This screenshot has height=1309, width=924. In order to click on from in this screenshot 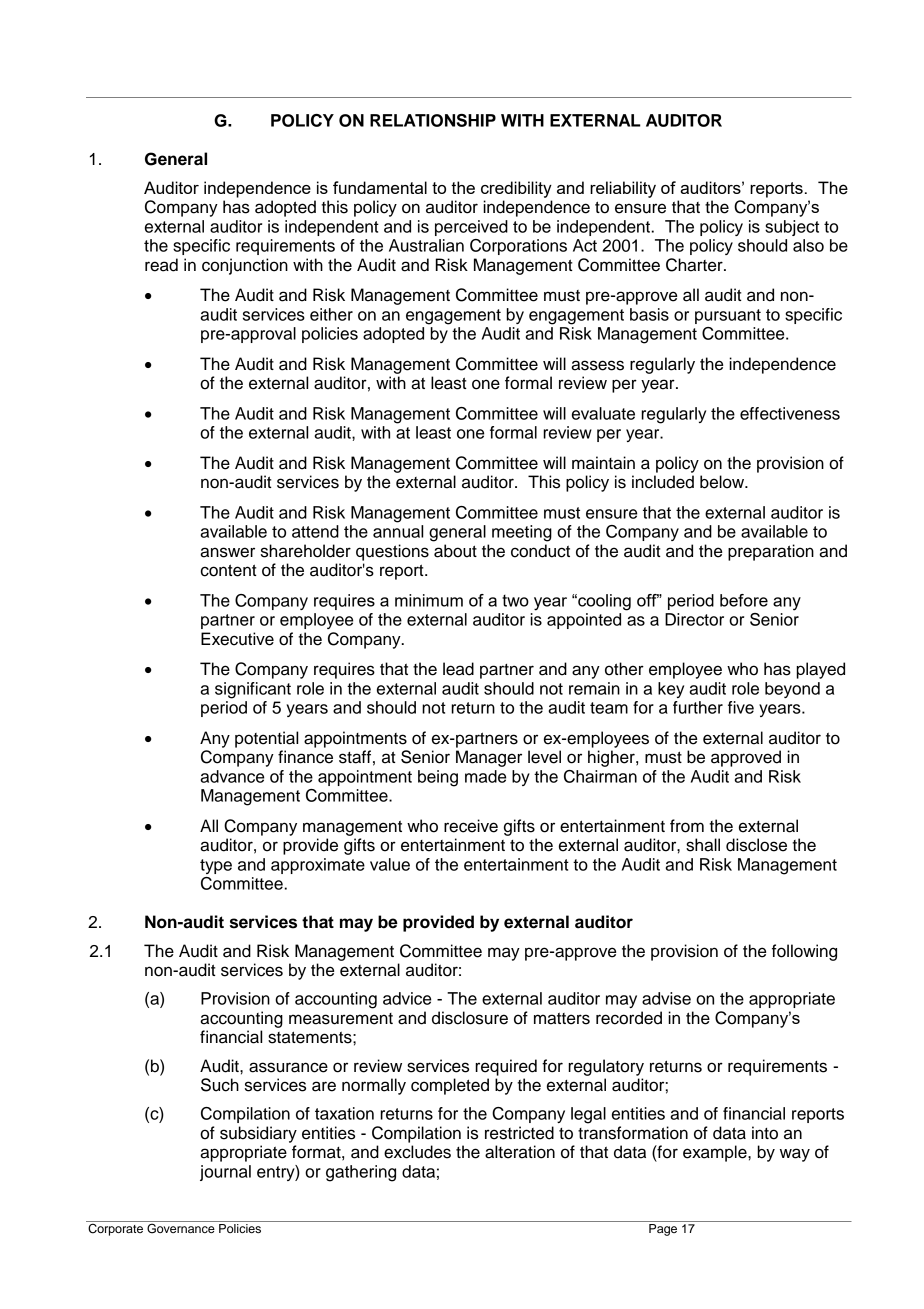, I will do `click(687, 826)`.
